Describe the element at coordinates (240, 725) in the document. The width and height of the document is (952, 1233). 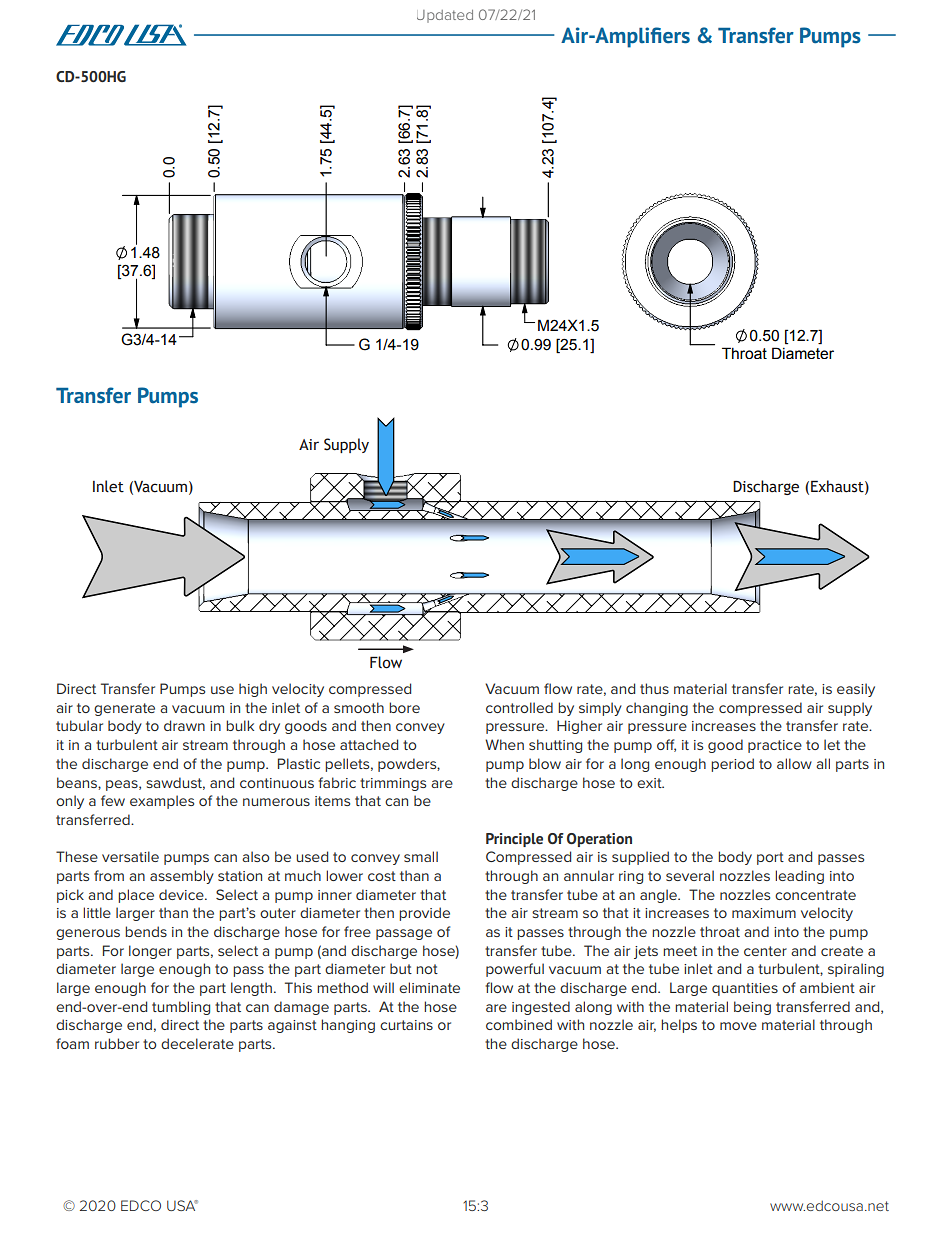
I see `bulk` at that location.
